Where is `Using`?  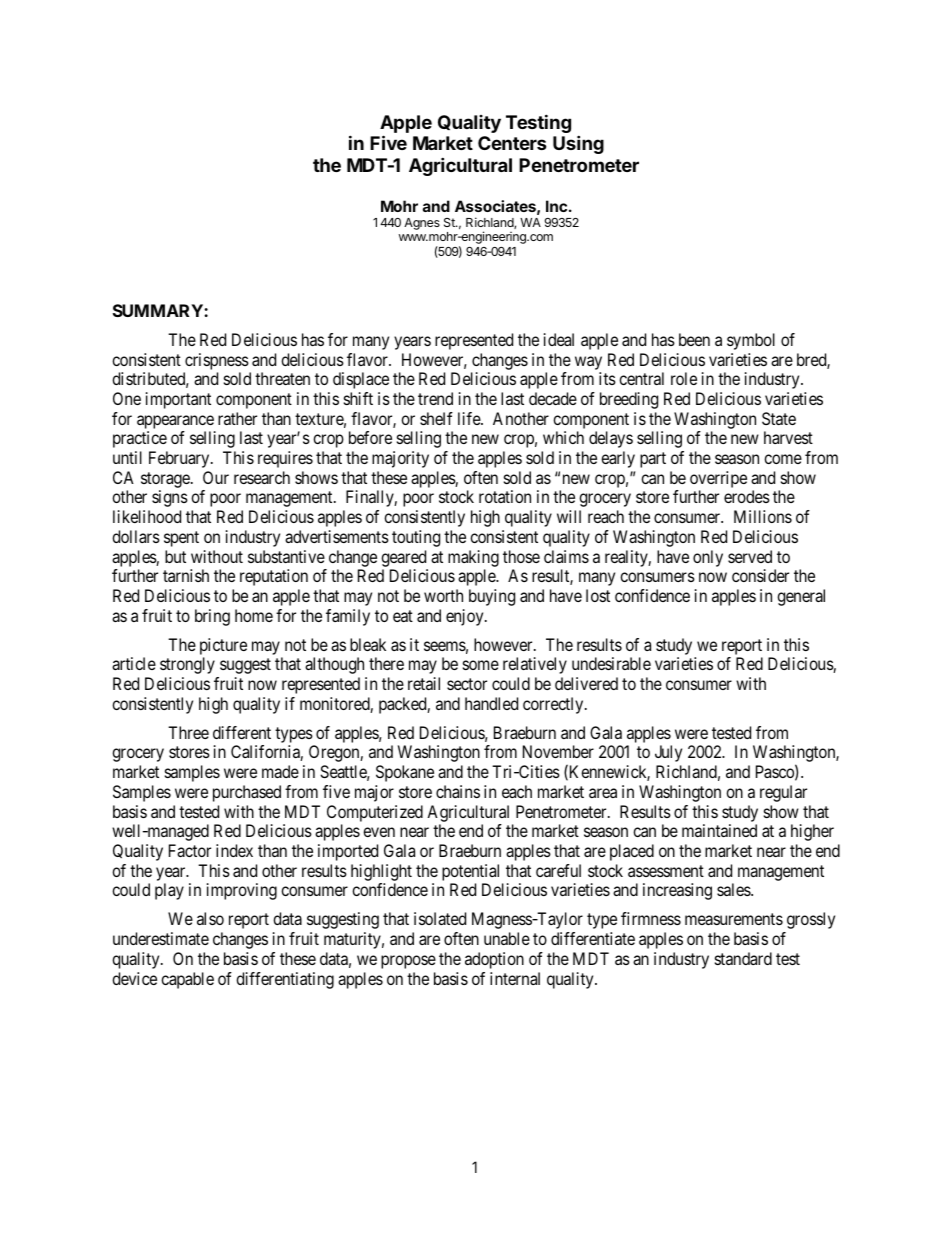
Using is located at coordinates (578, 144).
